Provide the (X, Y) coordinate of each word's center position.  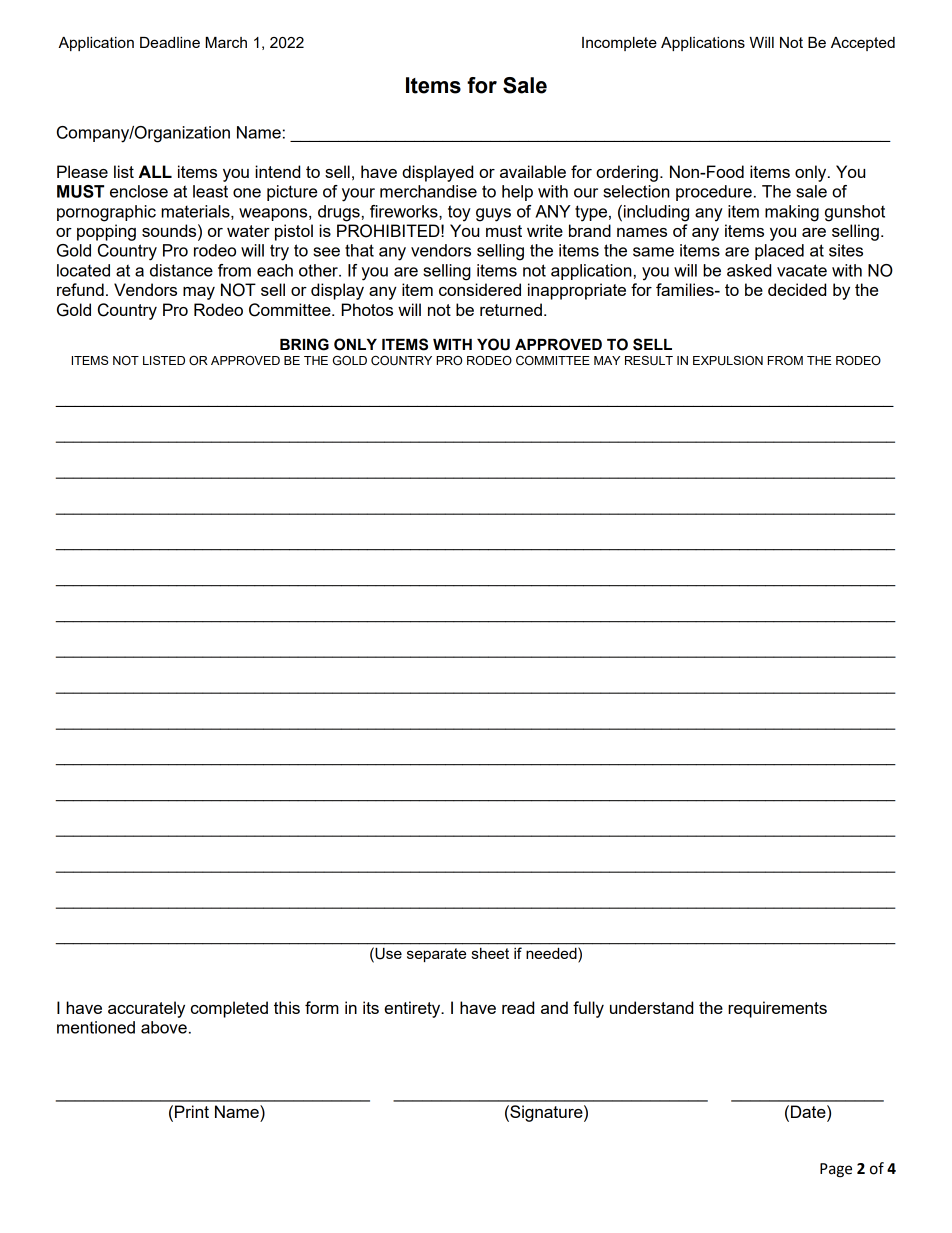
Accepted (863, 44)
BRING (304, 344)
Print (192, 1111)
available (533, 171)
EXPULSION (728, 360)
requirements (777, 1009)
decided (797, 289)
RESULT (649, 360)
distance (181, 270)
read (518, 1007)
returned (511, 309)
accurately (146, 1009)
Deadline (170, 42)
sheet (490, 953)
